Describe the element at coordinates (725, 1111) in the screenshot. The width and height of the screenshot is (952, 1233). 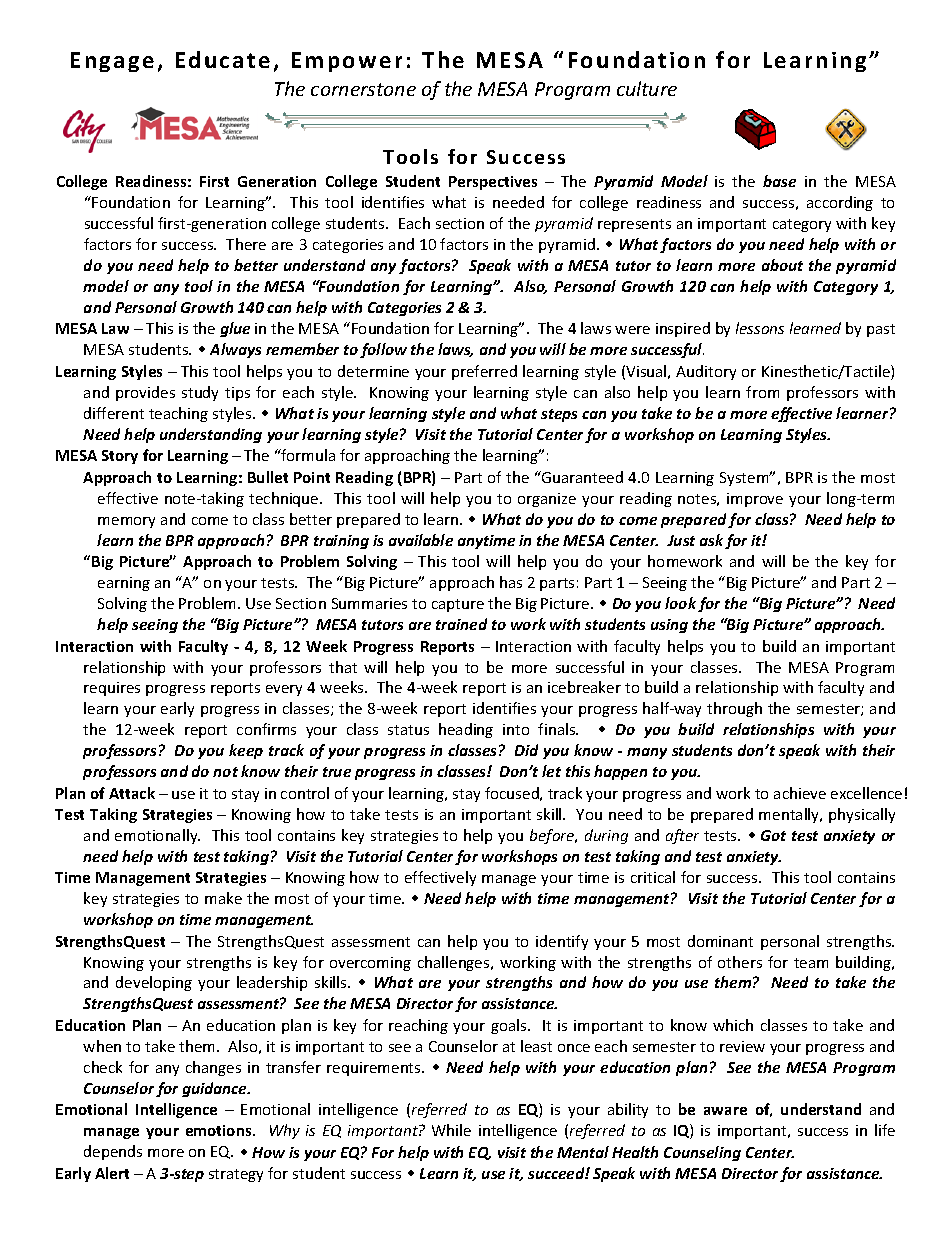
I see `aware` at that location.
